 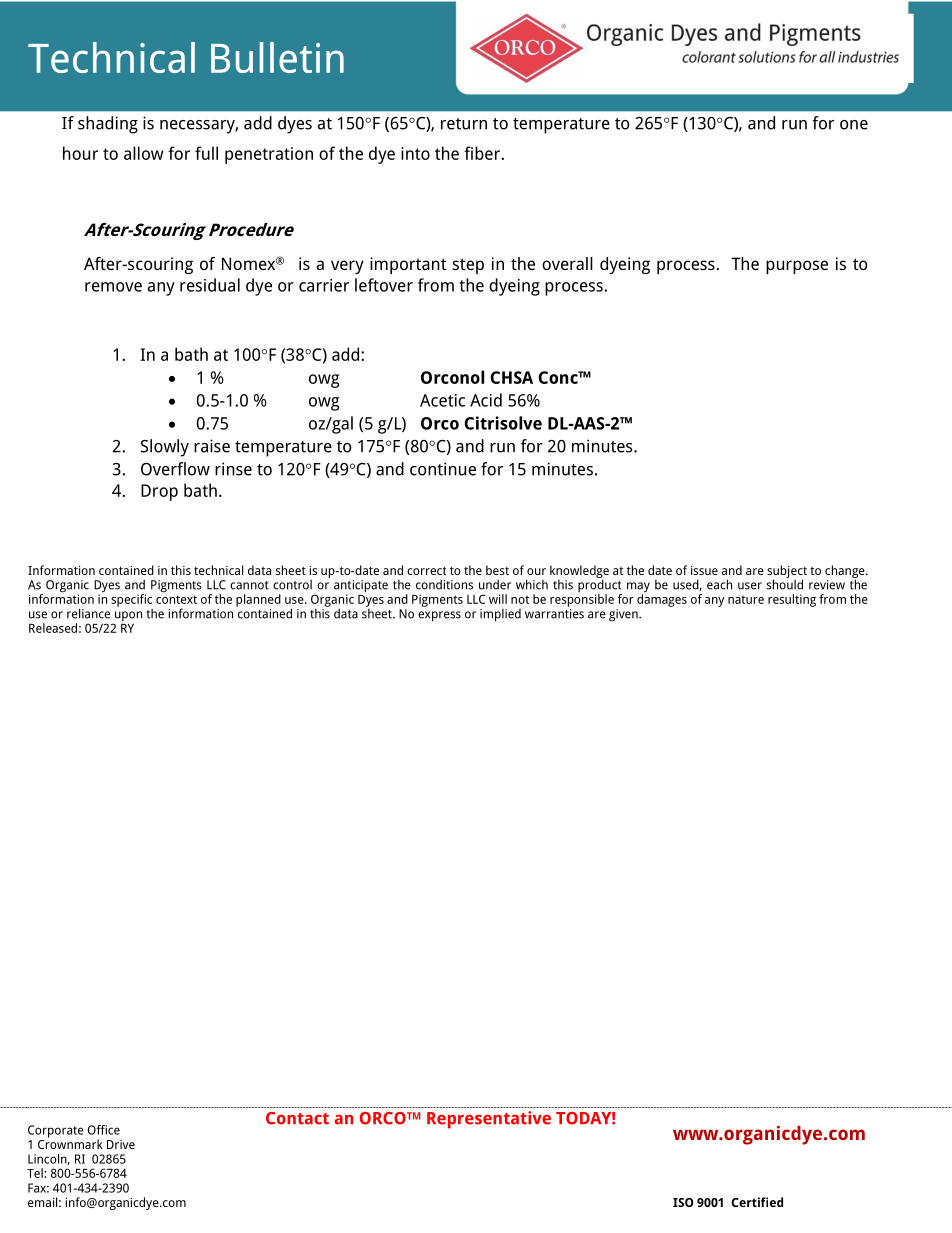 I want to click on express, so click(x=439, y=616).
